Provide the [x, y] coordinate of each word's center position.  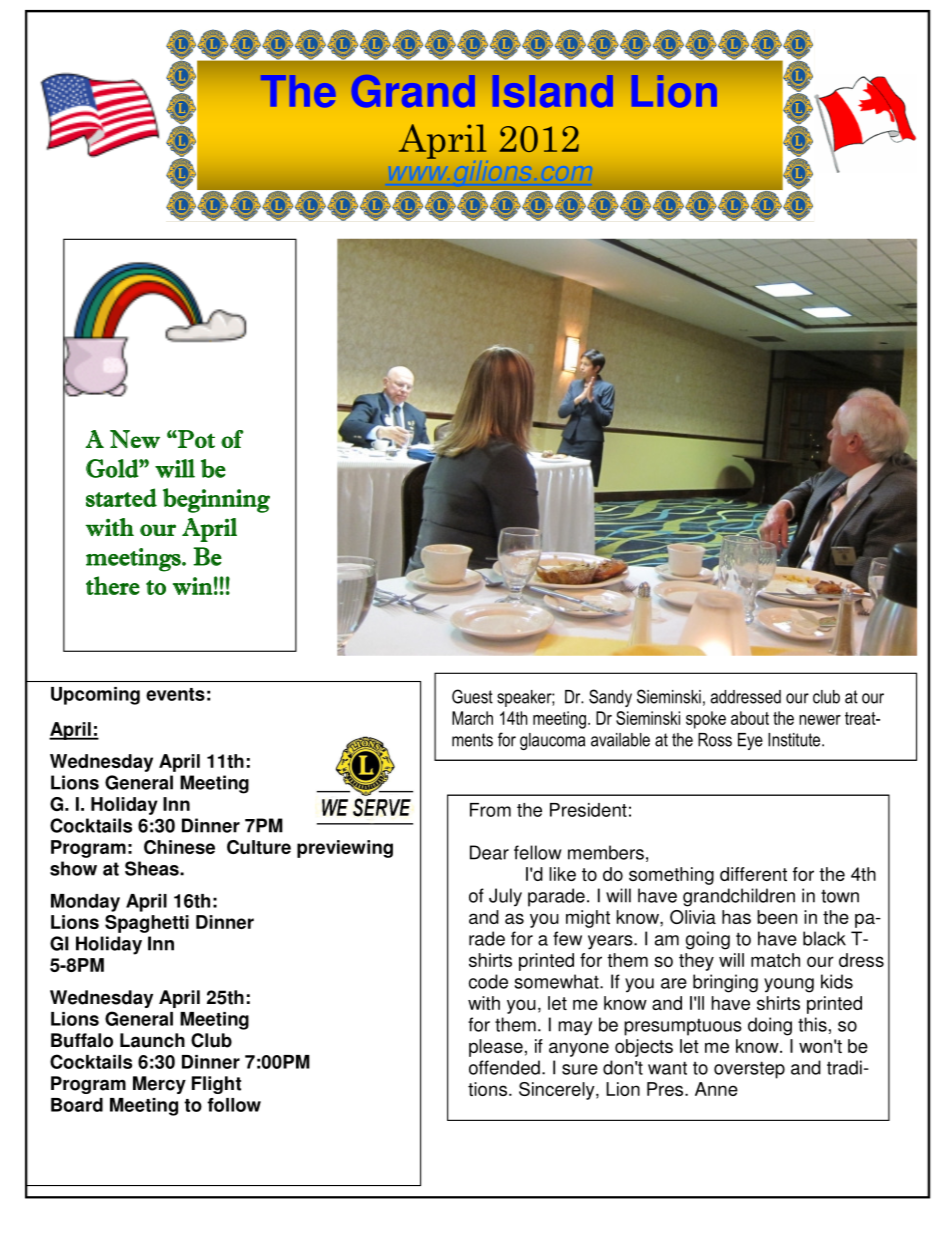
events [175, 694]
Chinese [179, 847]
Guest [472, 696]
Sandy [610, 698]
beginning [216, 500]
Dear [489, 852]
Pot [195, 439]
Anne [716, 1089]
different [753, 874]
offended [504, 1067]
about [750, 718]
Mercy [159, 1085]
